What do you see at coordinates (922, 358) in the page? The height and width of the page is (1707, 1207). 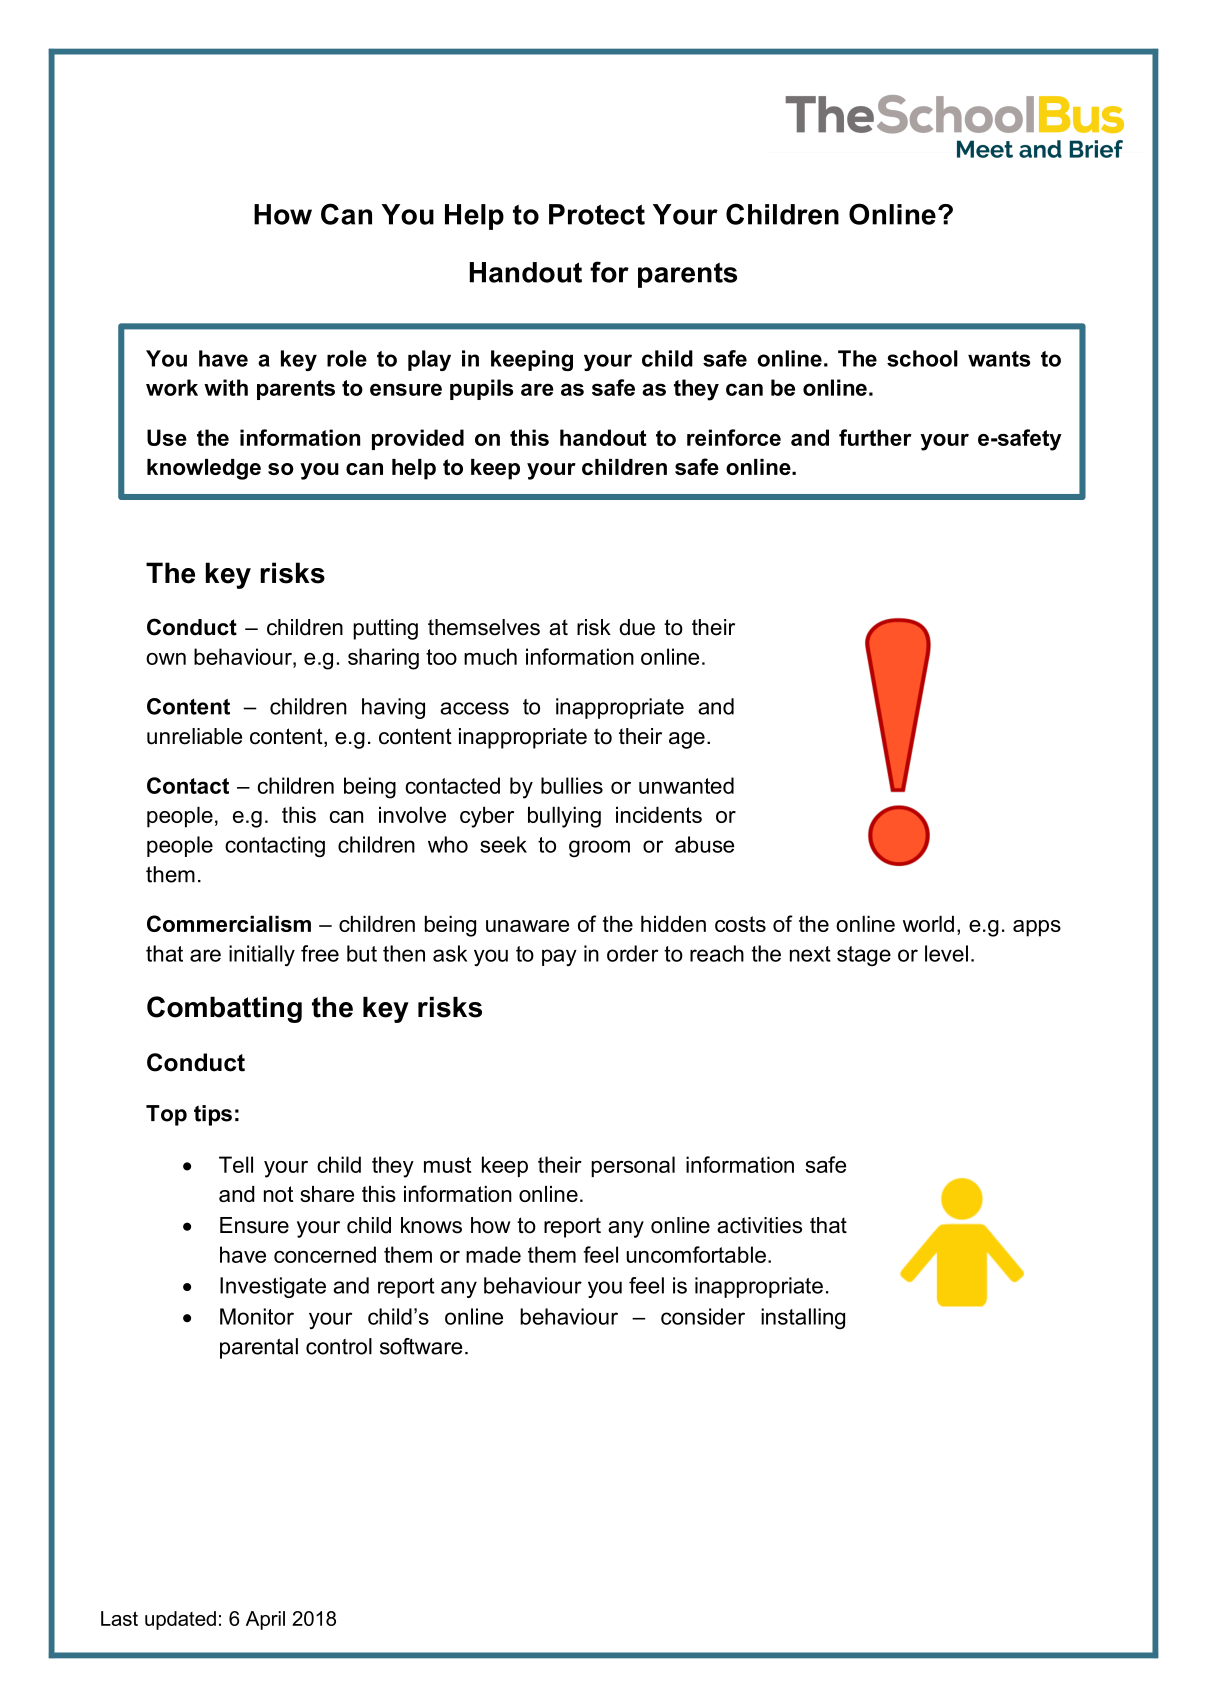 I see `school` at bounding box center [922, 358].
